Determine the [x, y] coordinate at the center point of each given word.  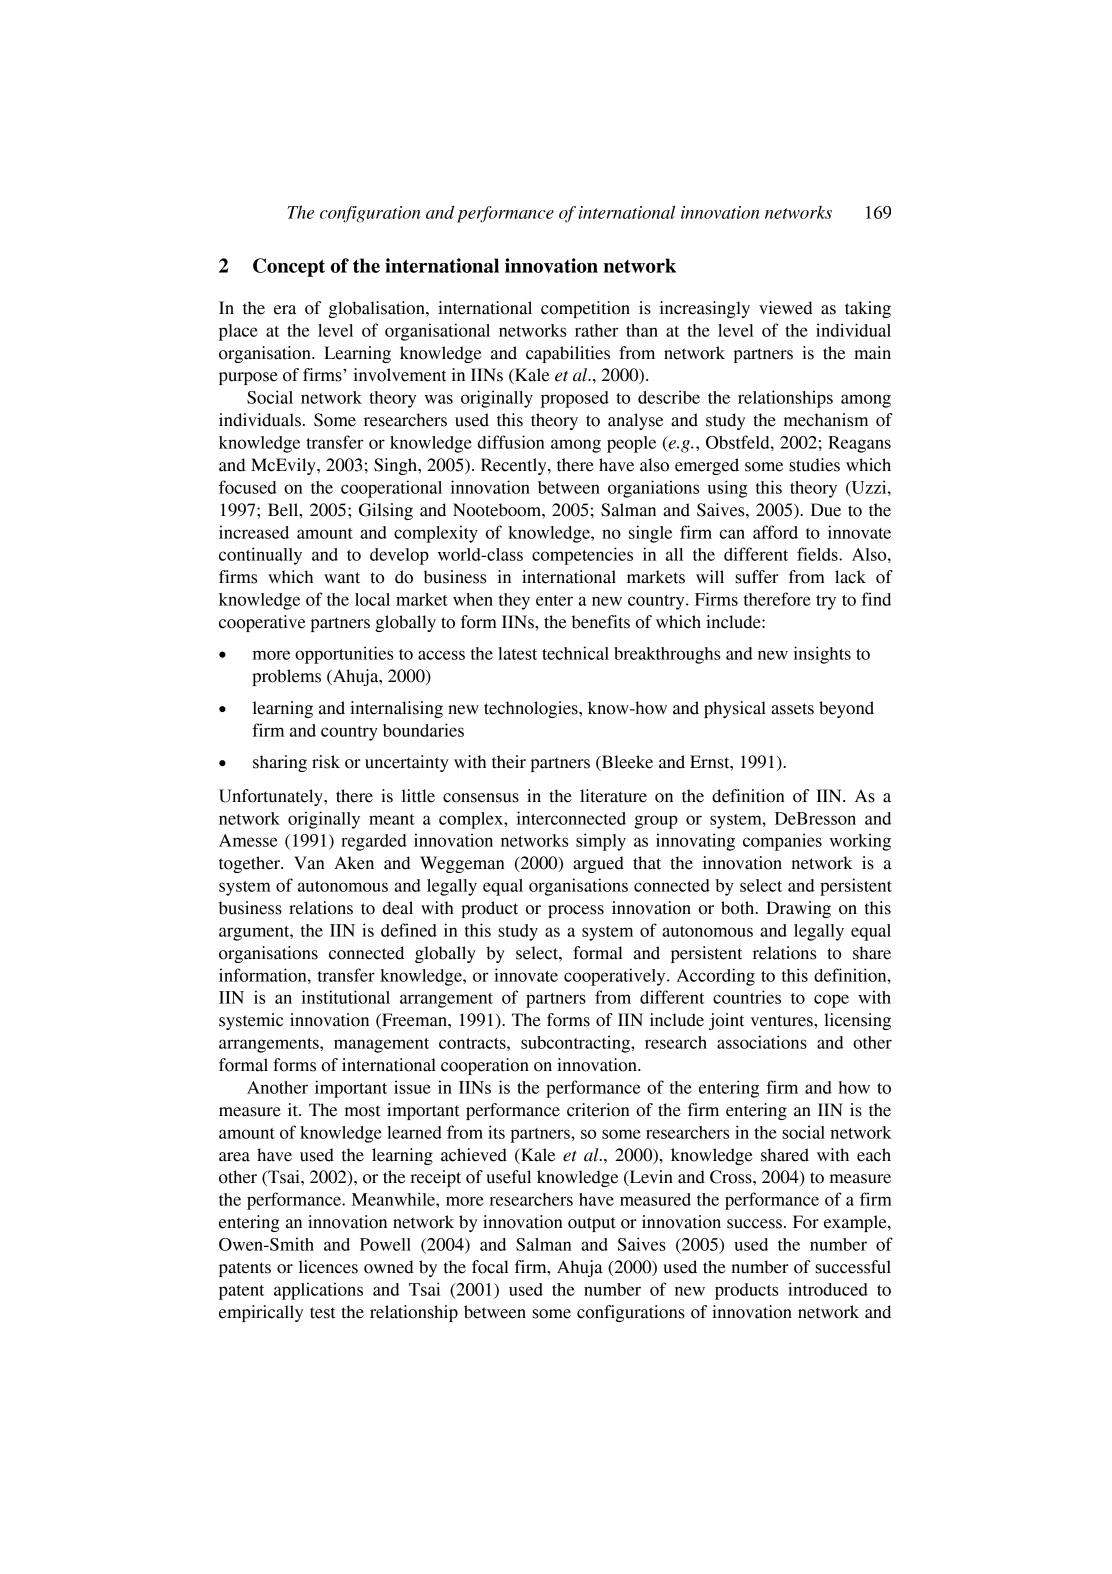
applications [318, 1291]
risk [326, 762]
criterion [598, 1110]
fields [818, 554]
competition [585, 309]
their [509, 762]
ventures [783, 1021]
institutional [346, 997]
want [342, 578]
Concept [289, 267]
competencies [582, 556]
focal [490, 1267]
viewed [786, 308]
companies [782, 842]
